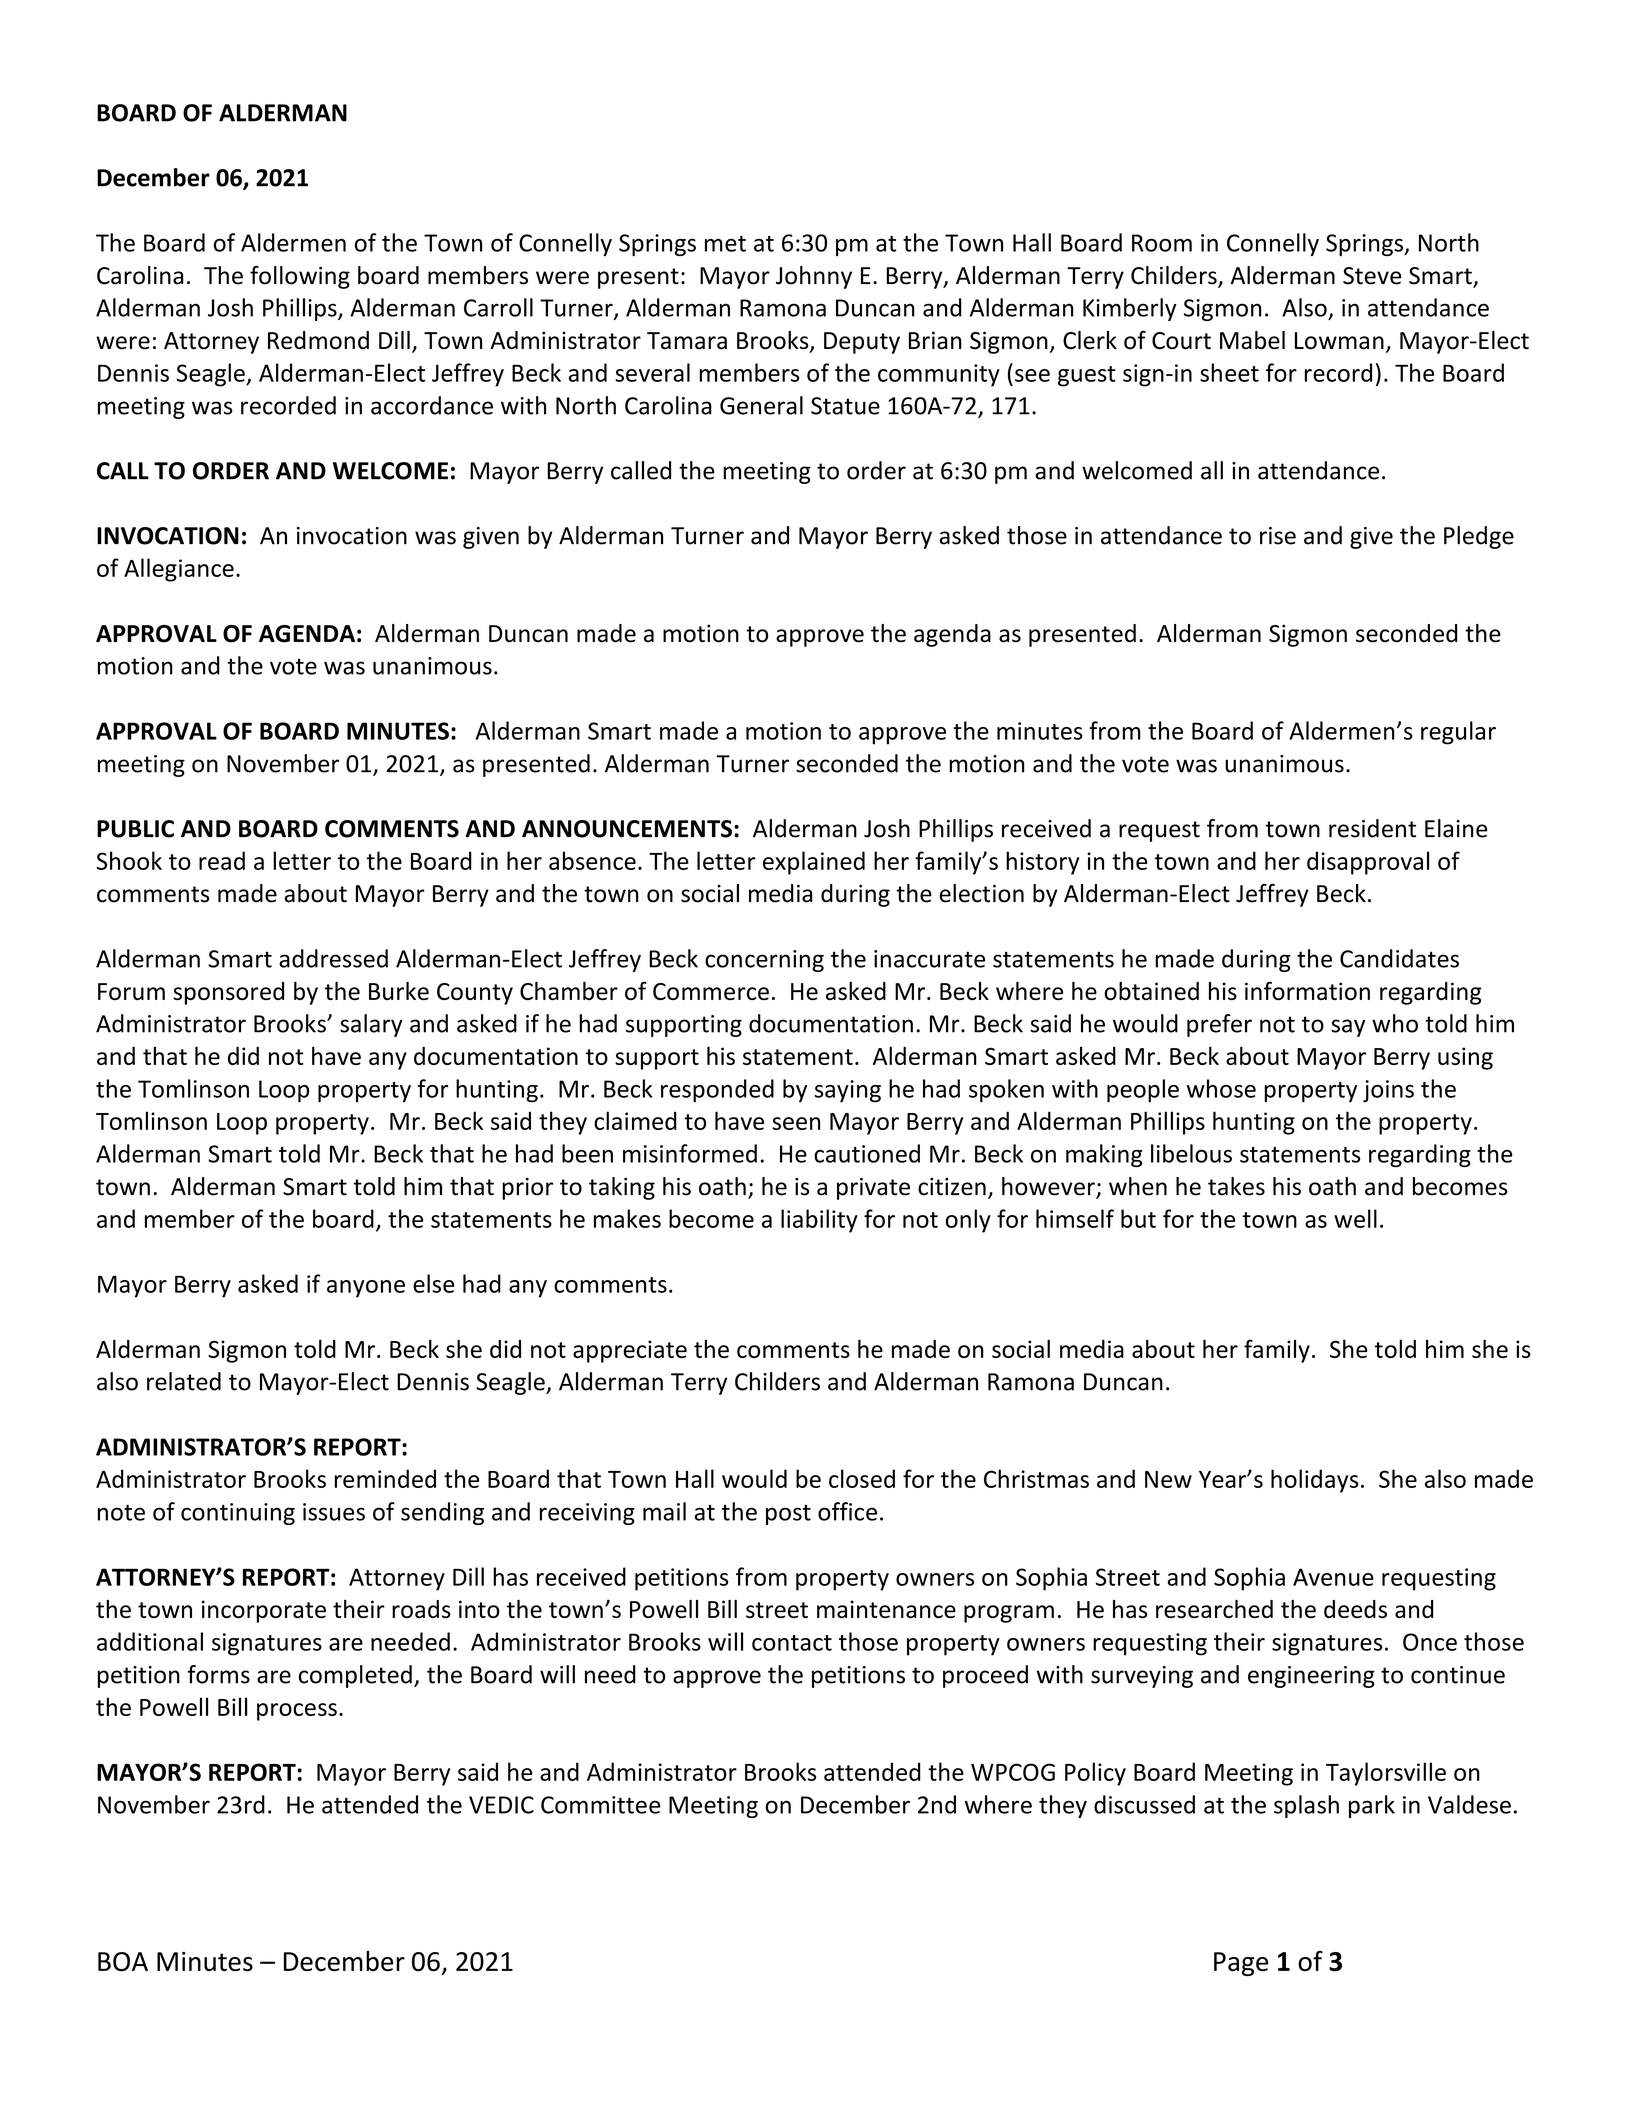 The height and width of the screenshot is (2111, 1631). Describe the element at coordinates (1241, 1964) in the screenshot. I see `Page` at that location.
